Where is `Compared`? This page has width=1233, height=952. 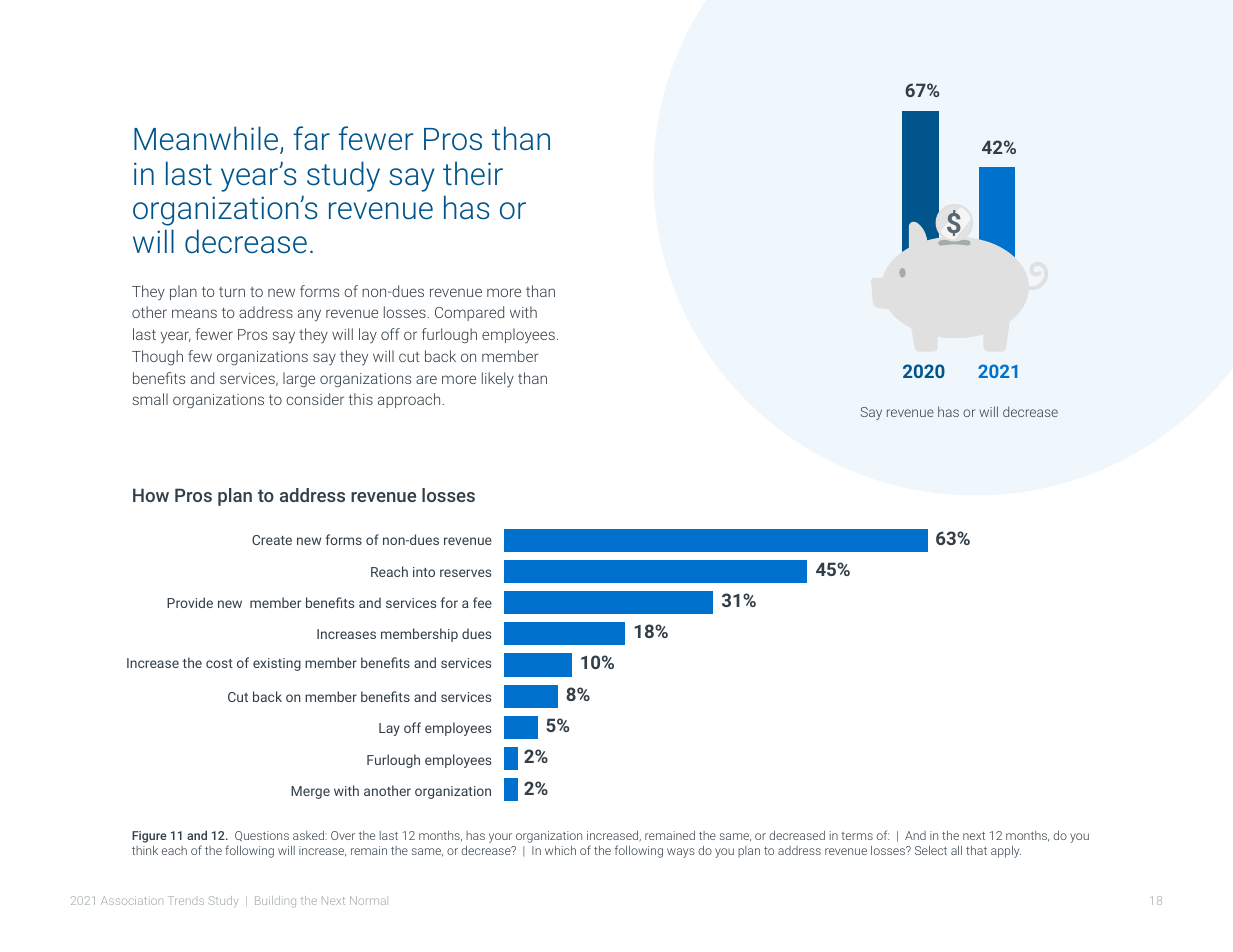
Compared is located at coordinates (469, 313).
